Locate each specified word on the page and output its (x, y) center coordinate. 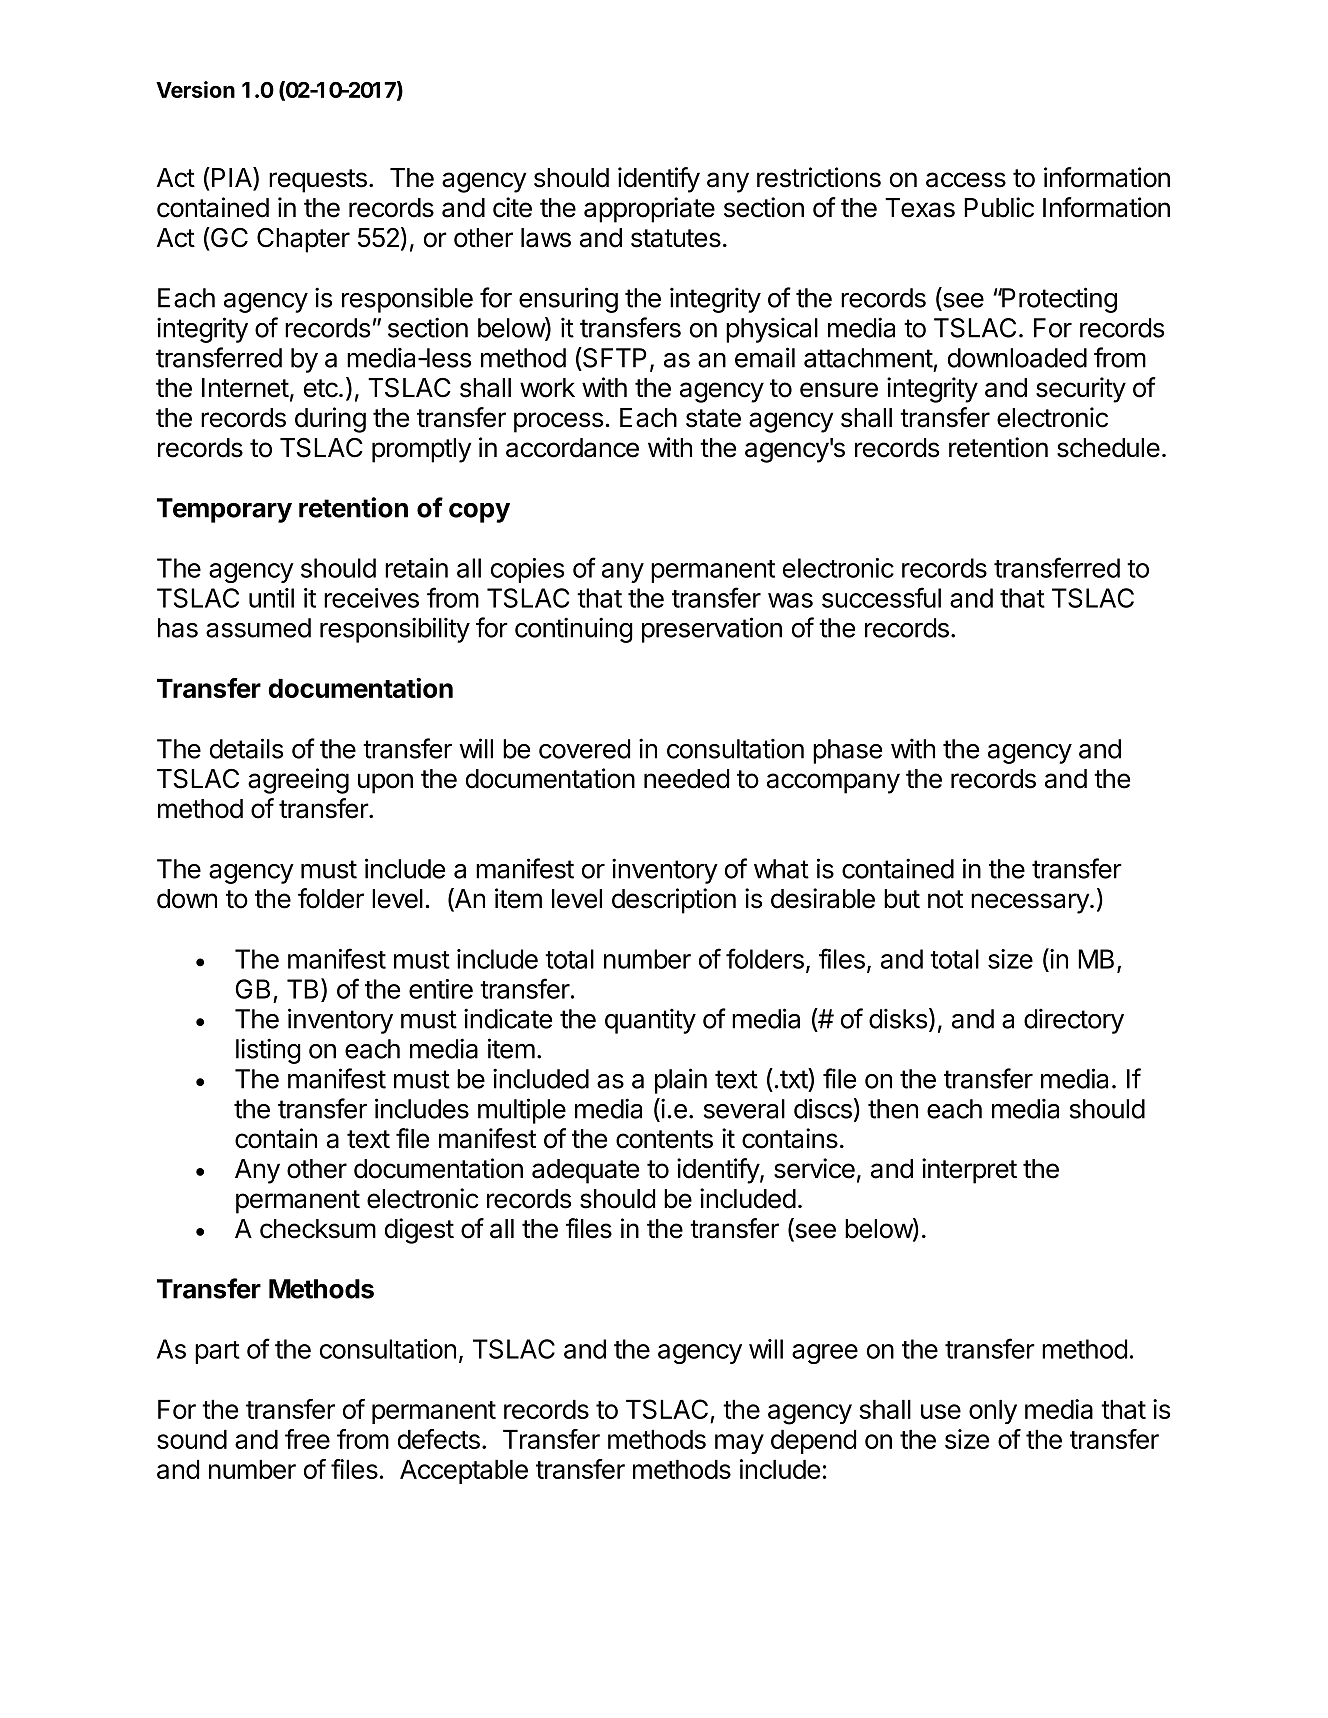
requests (318, 181)
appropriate (649, 210)
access (966, 180)
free (307, 1439)
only (993, 1411)
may (739, 1444)
